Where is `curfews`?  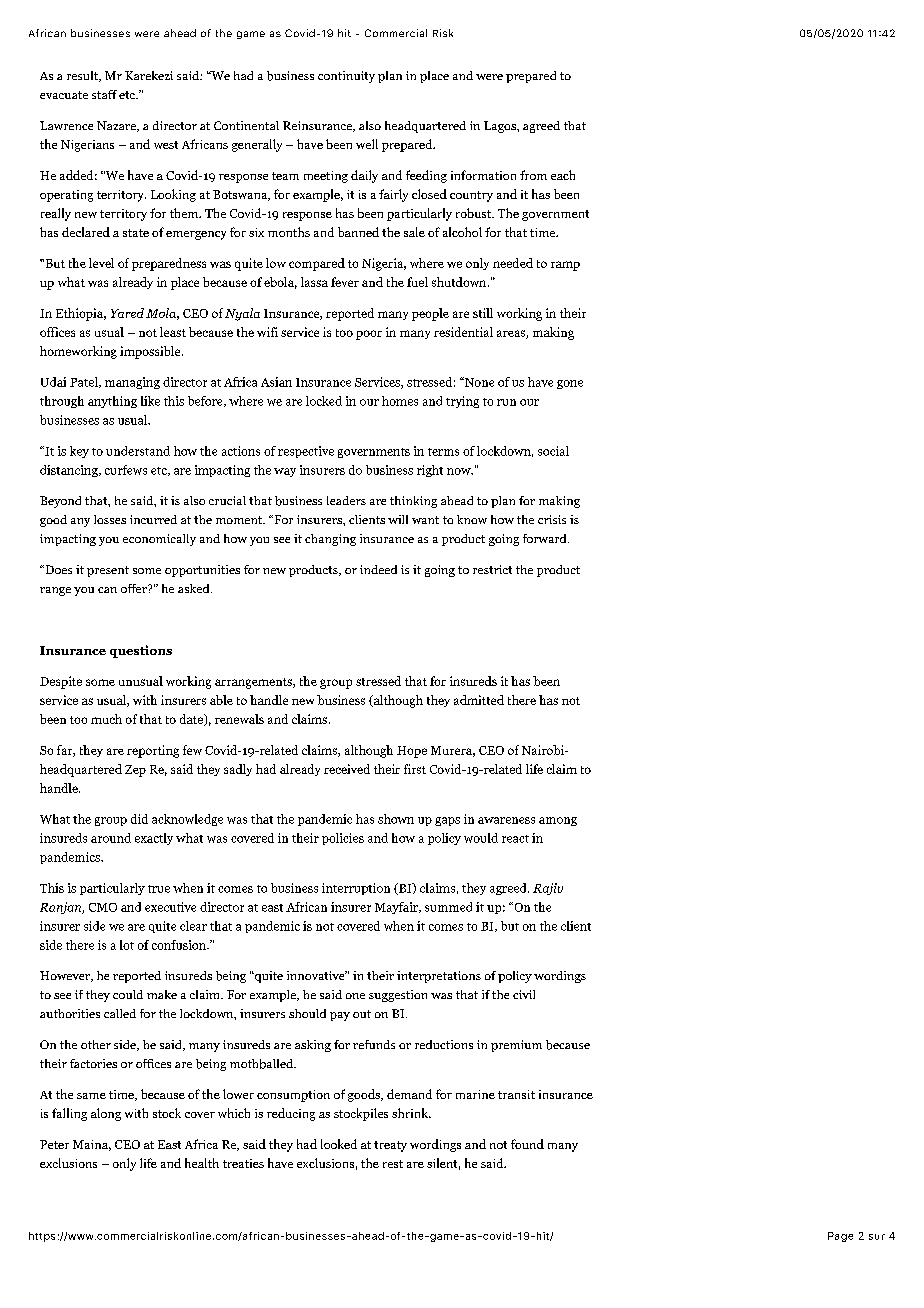 curfews is located at coordinates (126, 470).
